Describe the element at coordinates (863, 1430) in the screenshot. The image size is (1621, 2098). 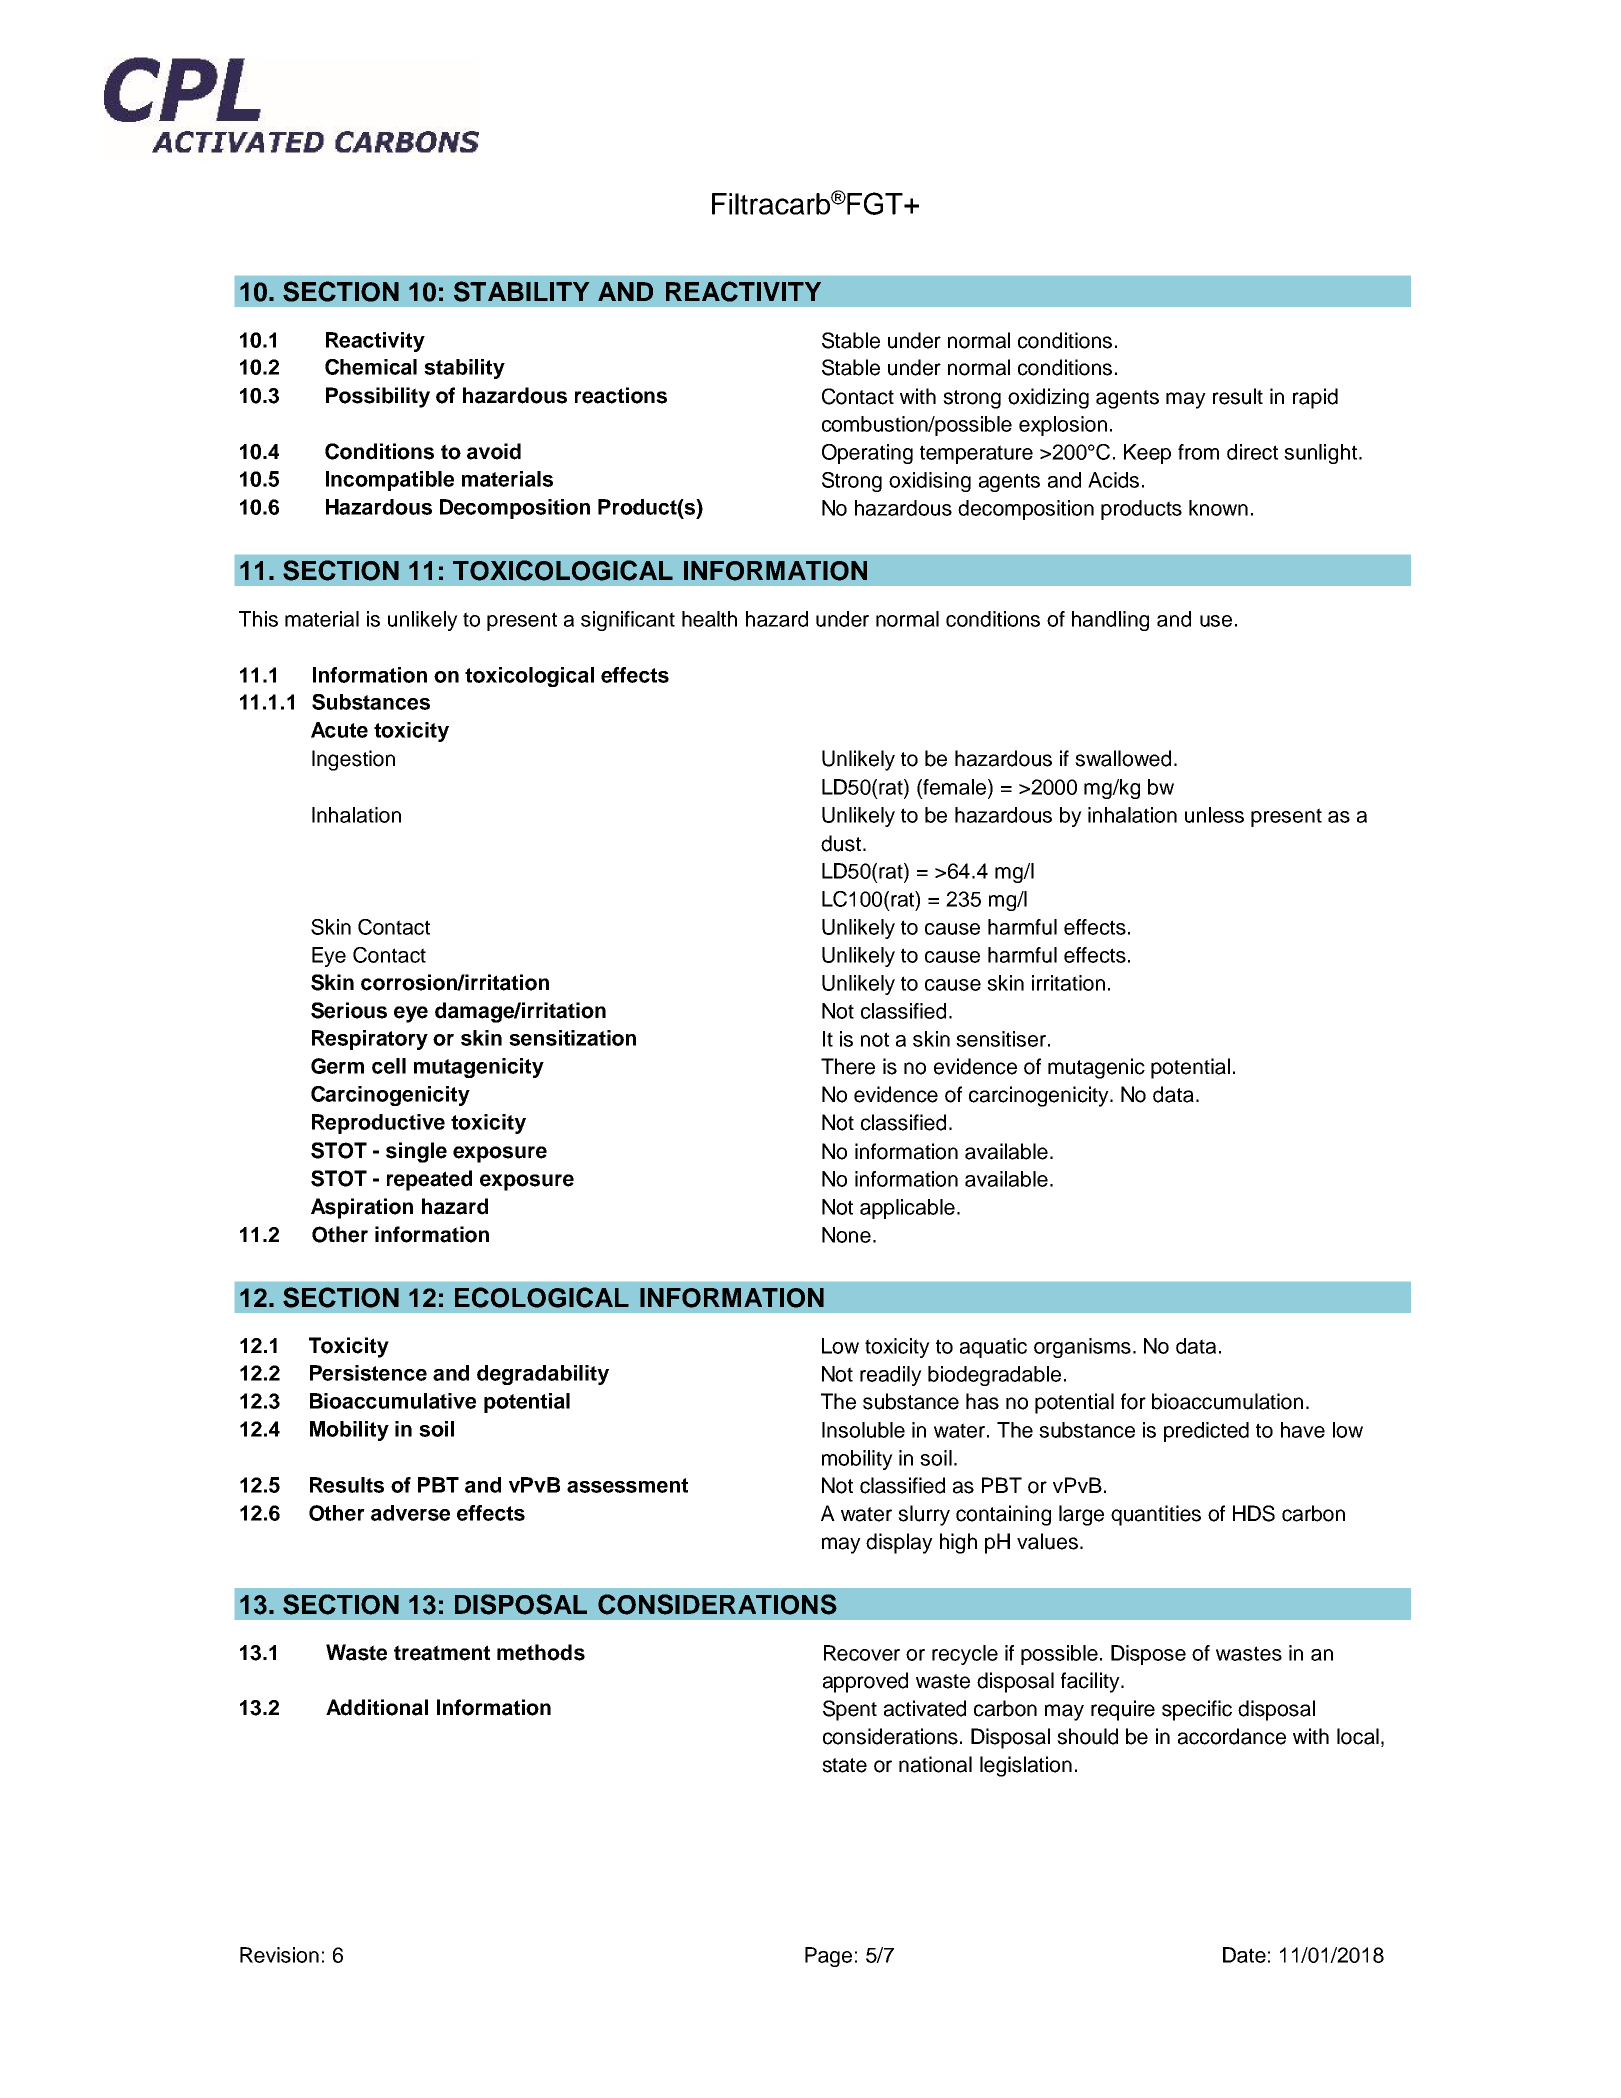
I see `Insoluble` at that location.
